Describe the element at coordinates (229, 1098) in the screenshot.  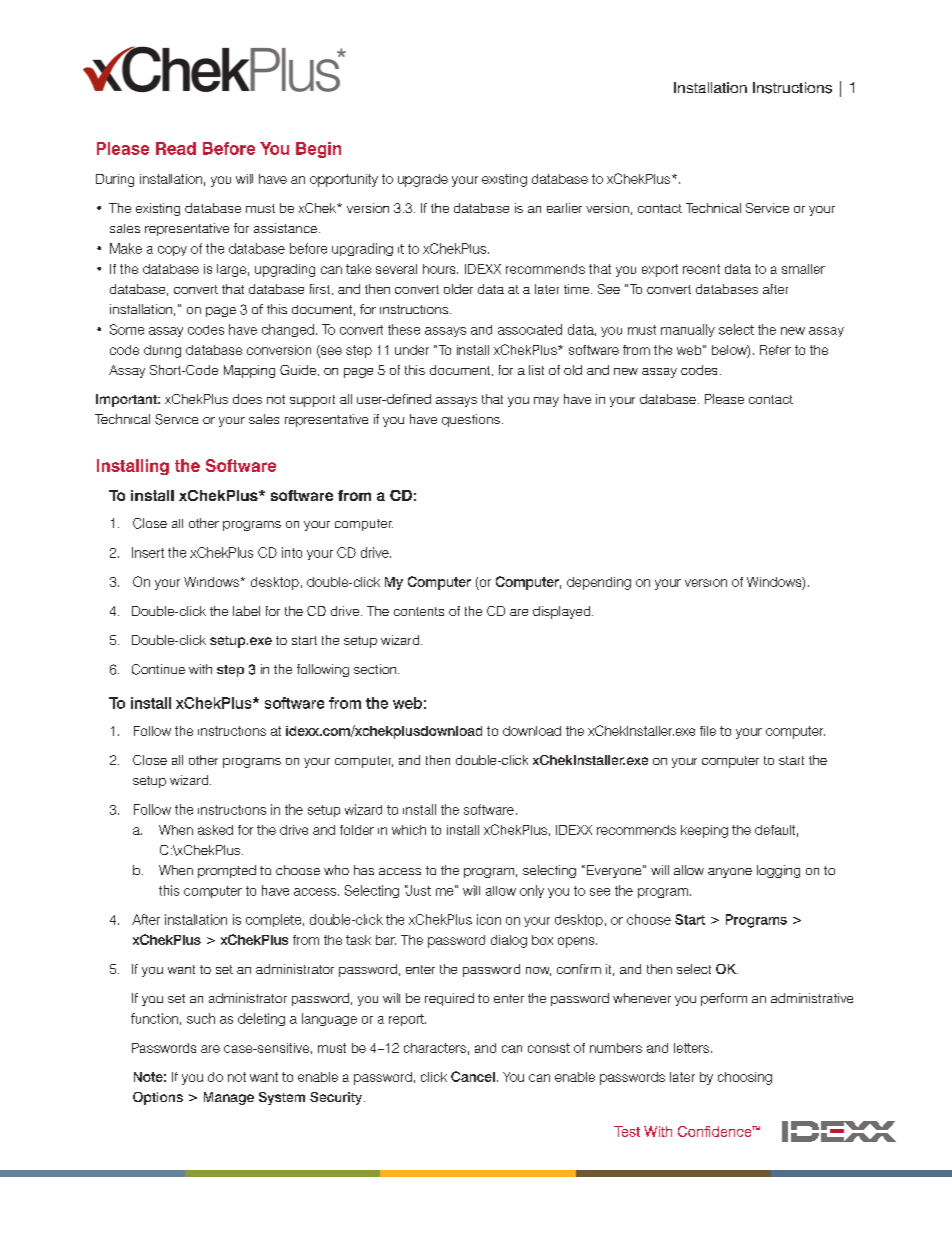
I see `Manage` at that location.
